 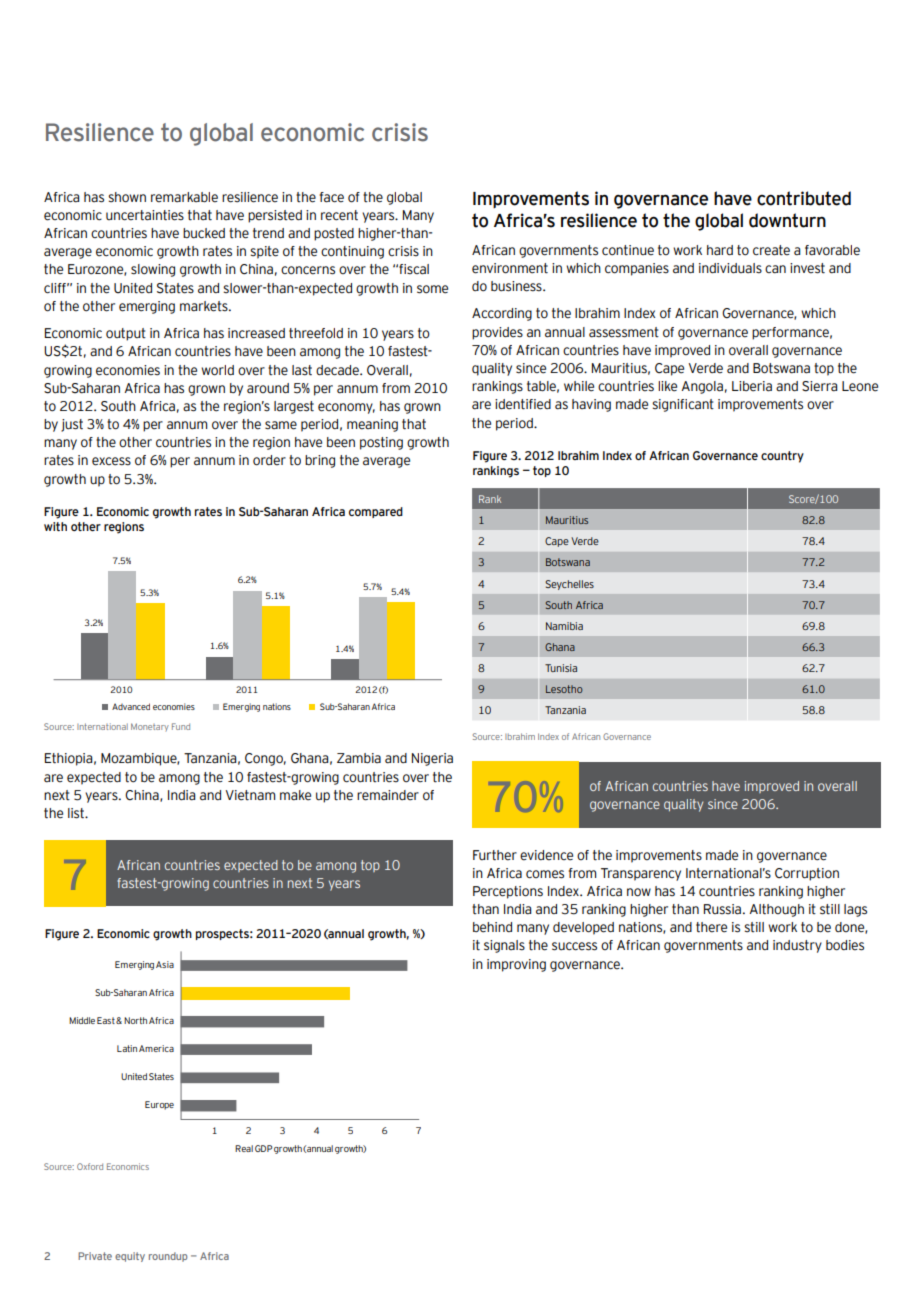 What do you see at coordinates (787, 220) in the screenshot?
I see `downturn` at bounding box center [787, 220].
